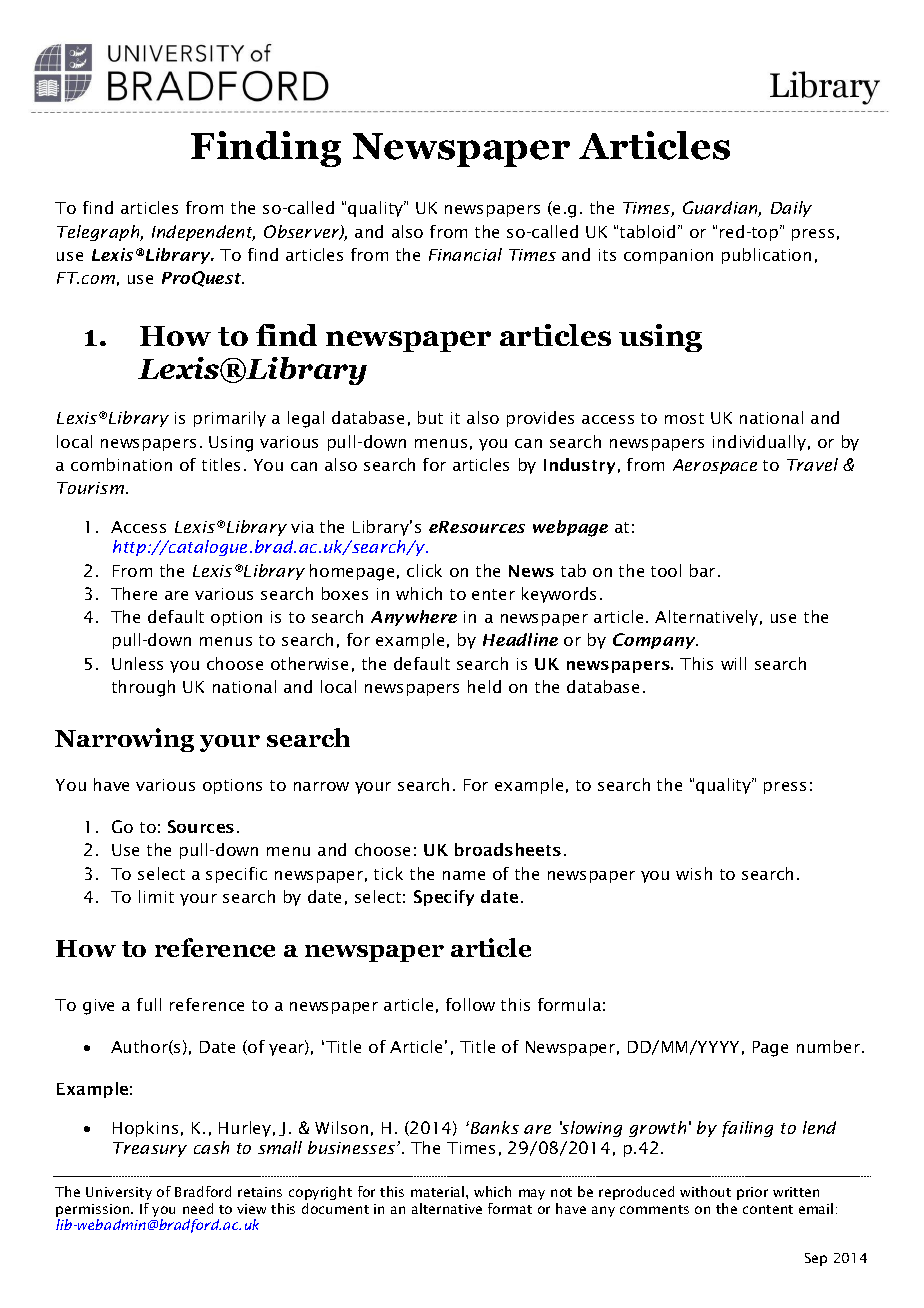 This screenshot has height=1308, width=924. What do you see at coordinates (766, 256) in the screenshot?
I see `publication` at bounding box center [766, 256].
